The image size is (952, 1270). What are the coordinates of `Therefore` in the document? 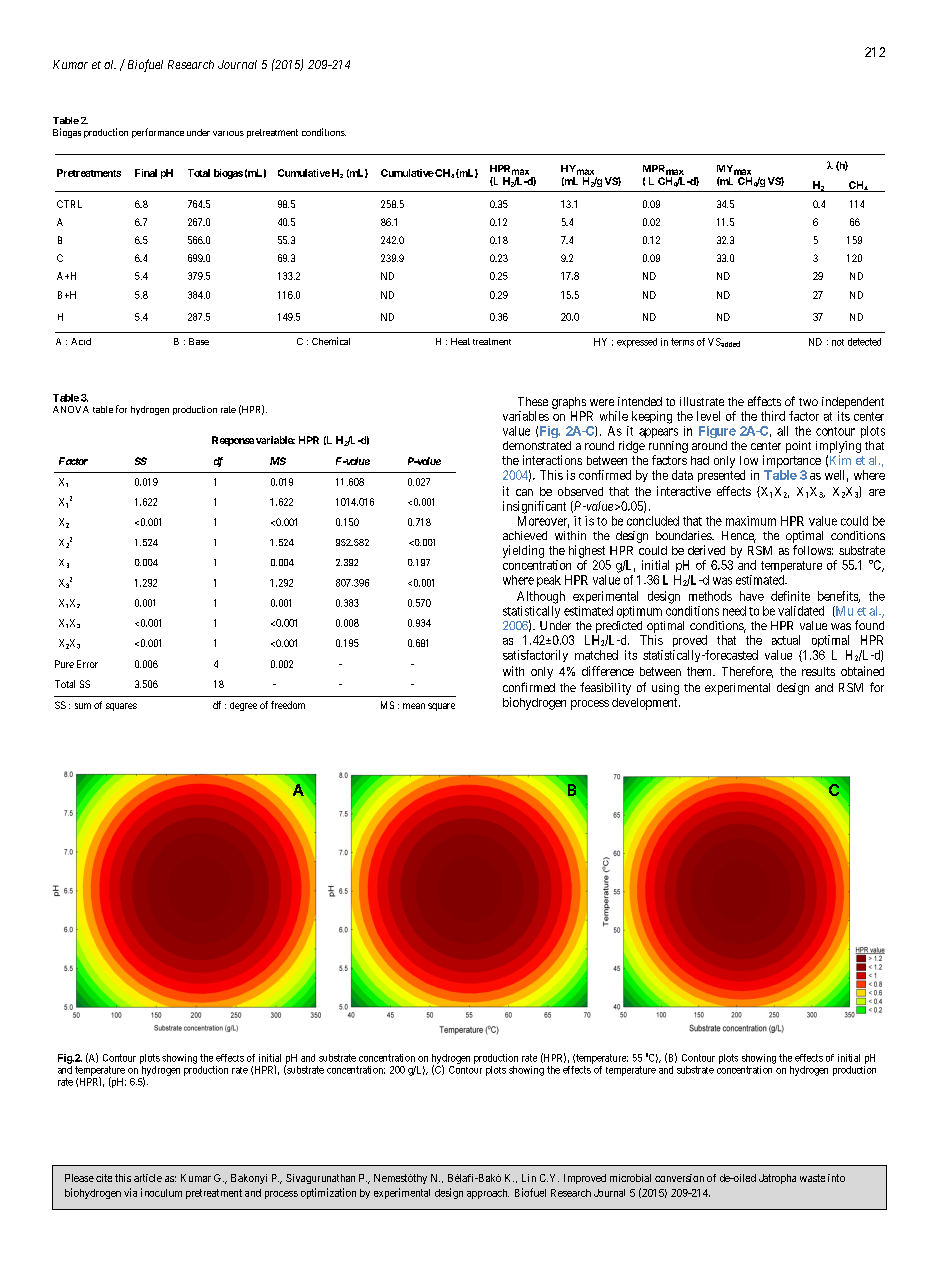 It's located at (747, 672).
